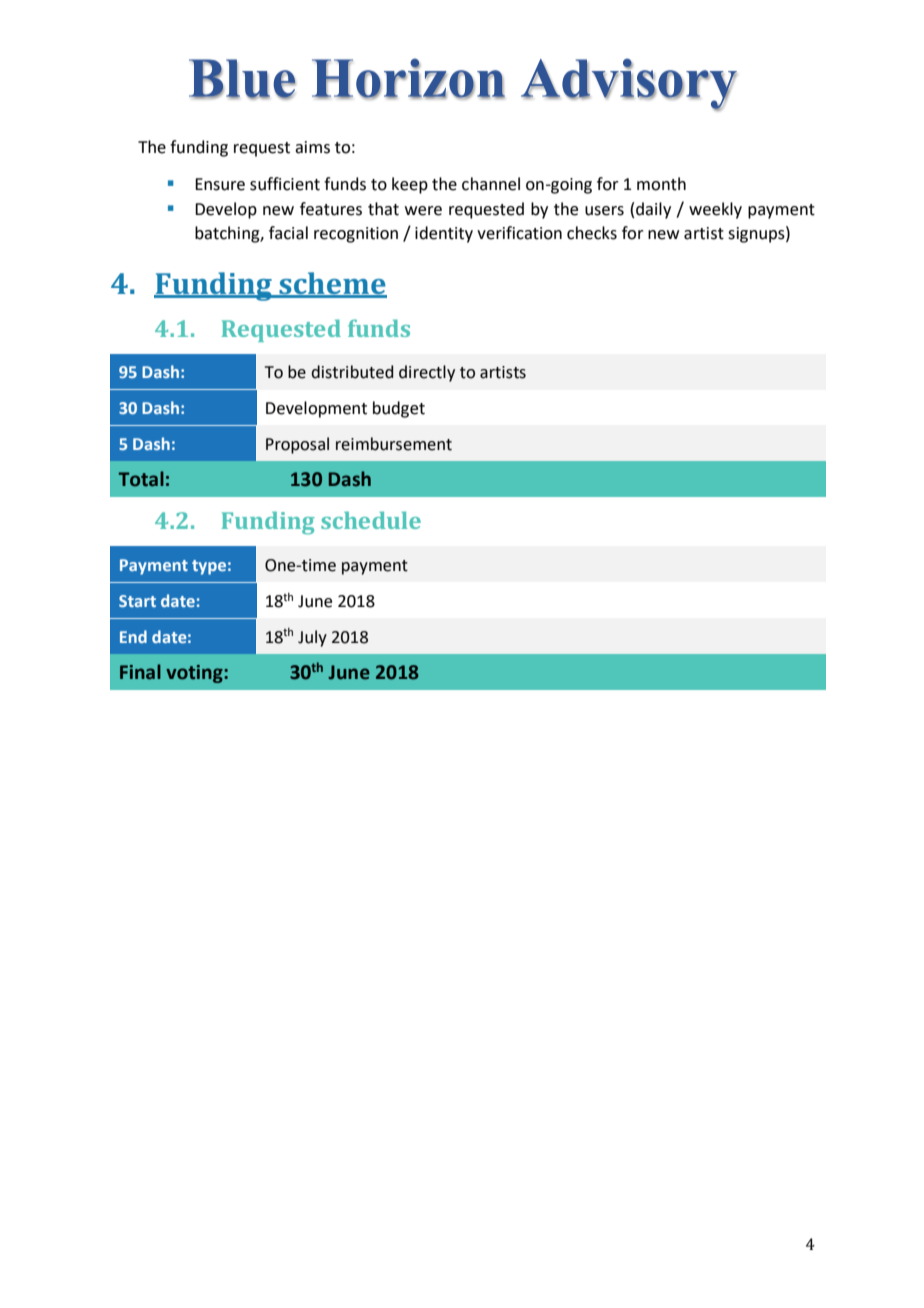 The image size is (924, 1308). I want to click on voting, so click(195, 674).
